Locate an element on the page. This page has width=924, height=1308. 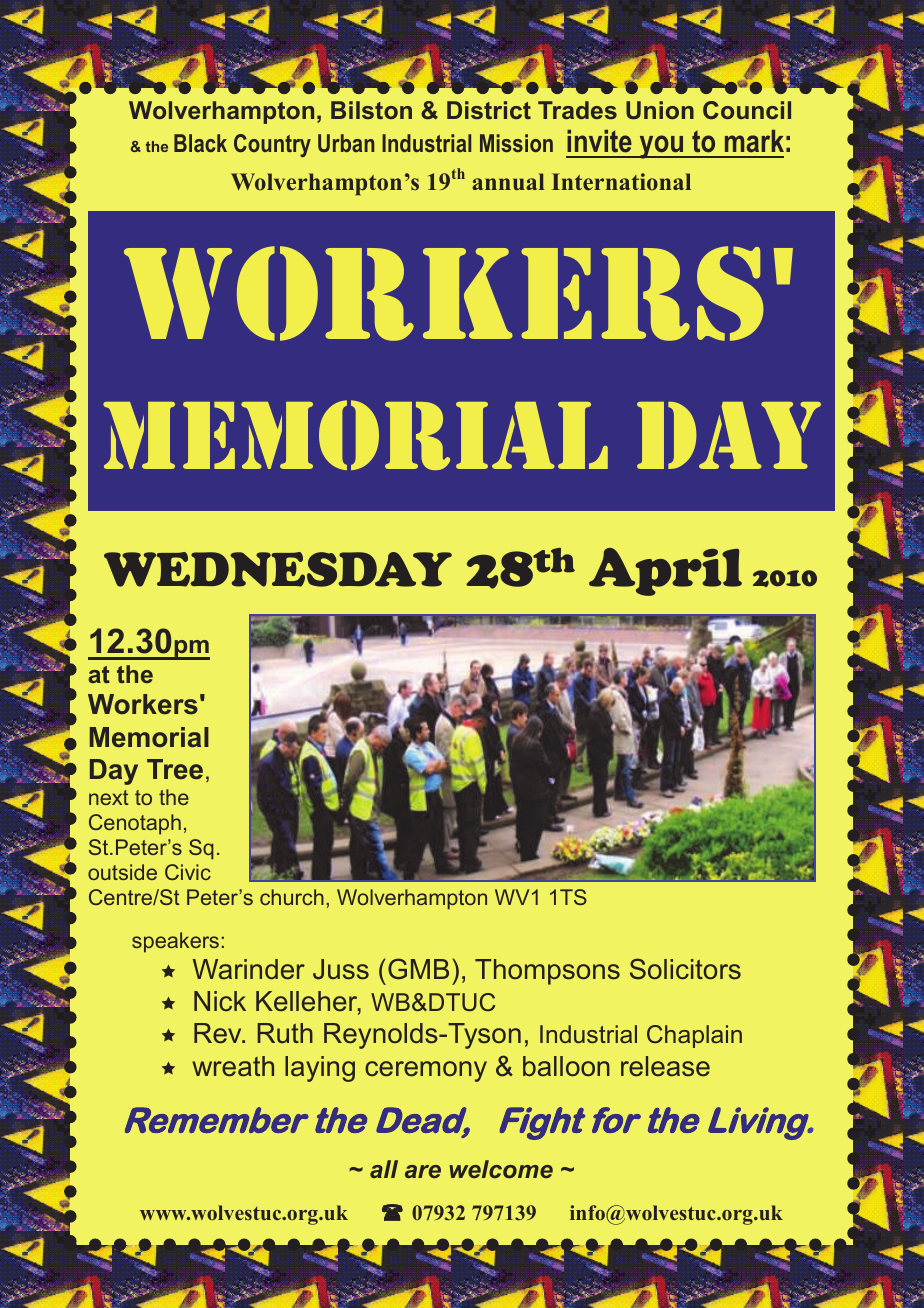
District is located at coordinates (489, 110).
